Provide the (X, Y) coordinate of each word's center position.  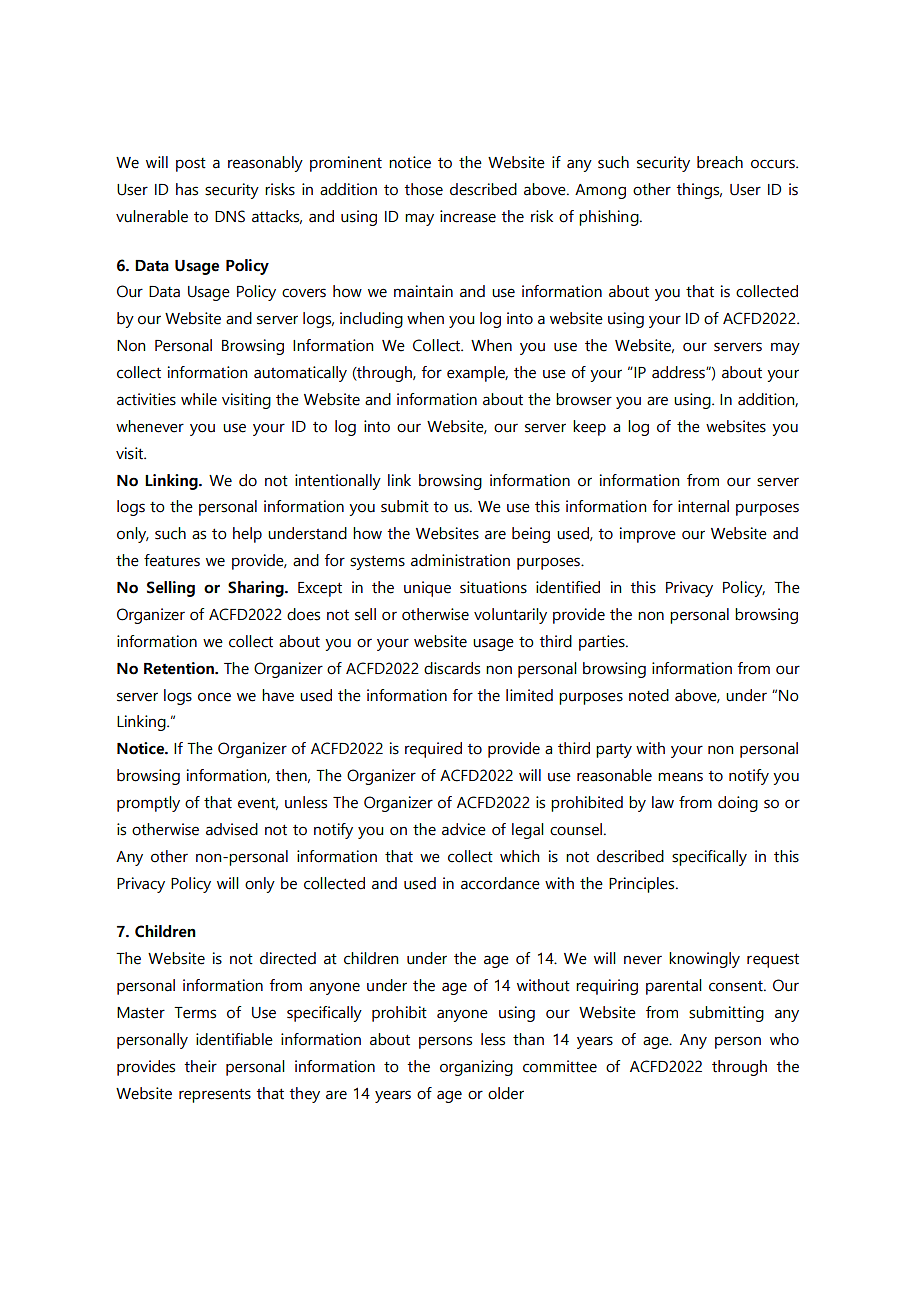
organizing (476, 1068)
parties (603, 643)
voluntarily (510, 616)
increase (468, 216)
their (200, 1066)
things (699, 191)
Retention (180, 668)
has (187, 189)
